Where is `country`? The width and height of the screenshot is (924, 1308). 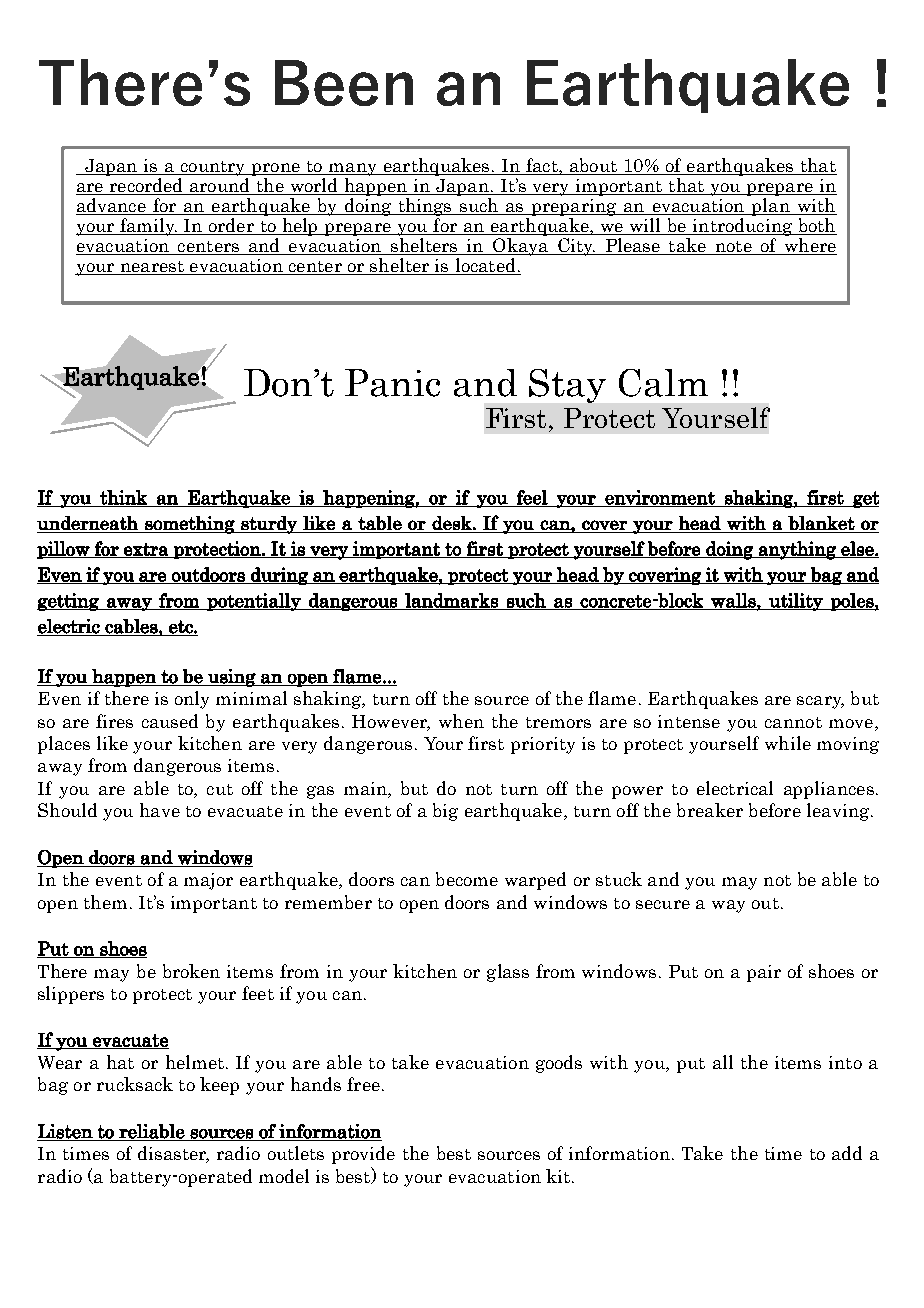
country is located at coordinates (213, 168).
